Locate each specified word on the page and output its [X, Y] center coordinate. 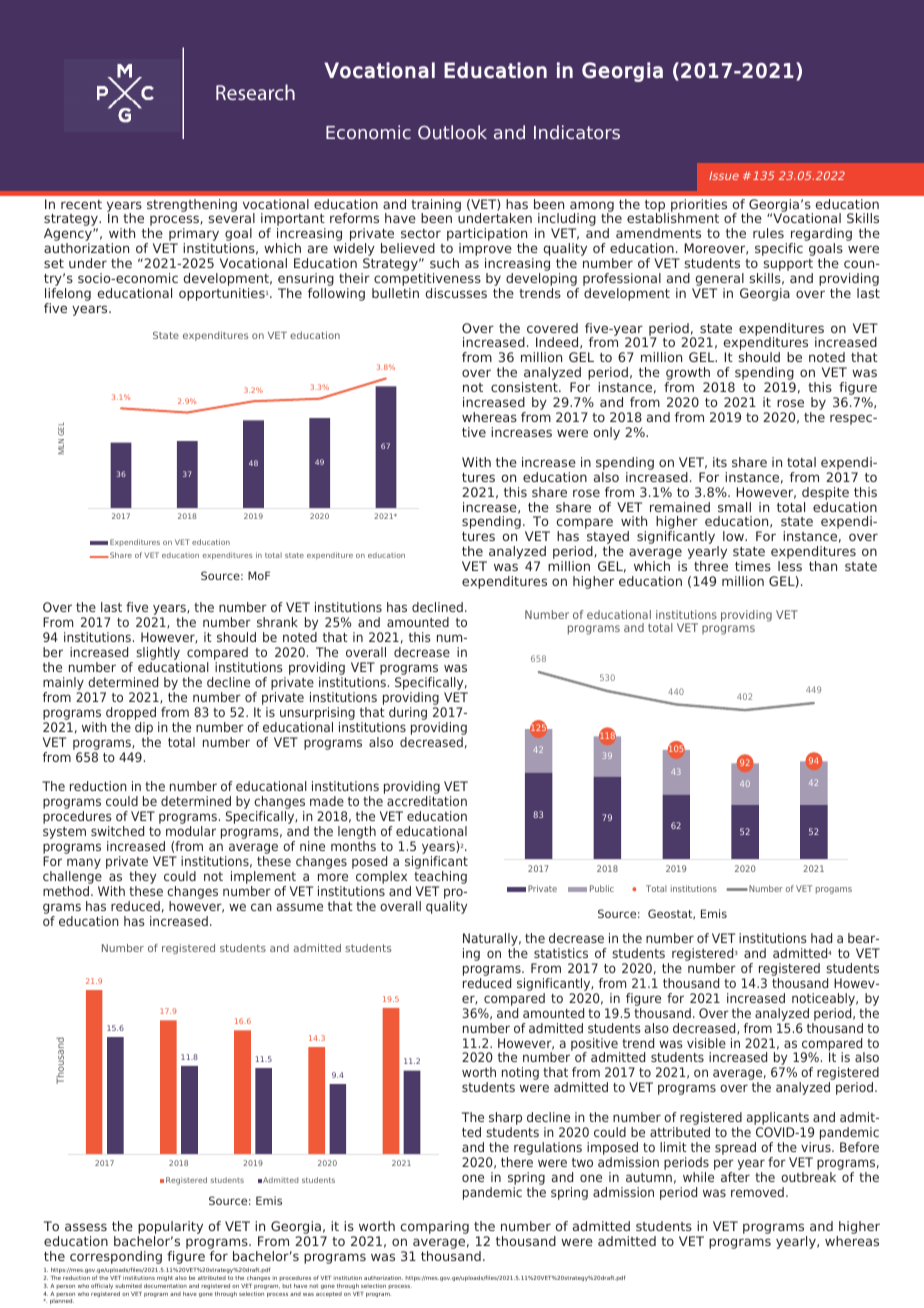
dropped [131, 713]
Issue [724, 175]
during [408, 713]
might [165, 1278]
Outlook [452, 132]
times [753, 566]
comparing [434, 1227]
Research [255, 92]
